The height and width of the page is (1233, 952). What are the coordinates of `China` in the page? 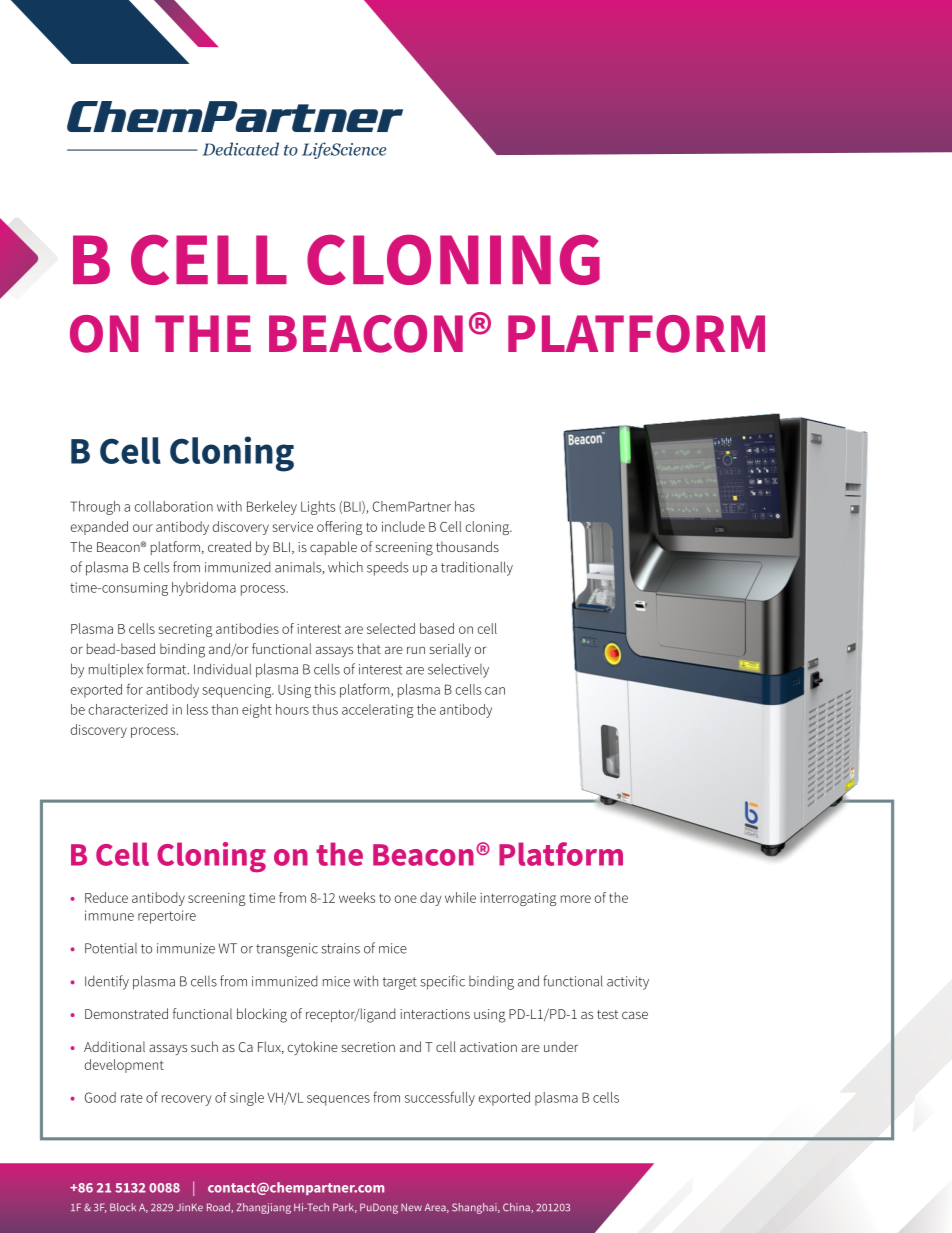 It's located at (517, 1208).
